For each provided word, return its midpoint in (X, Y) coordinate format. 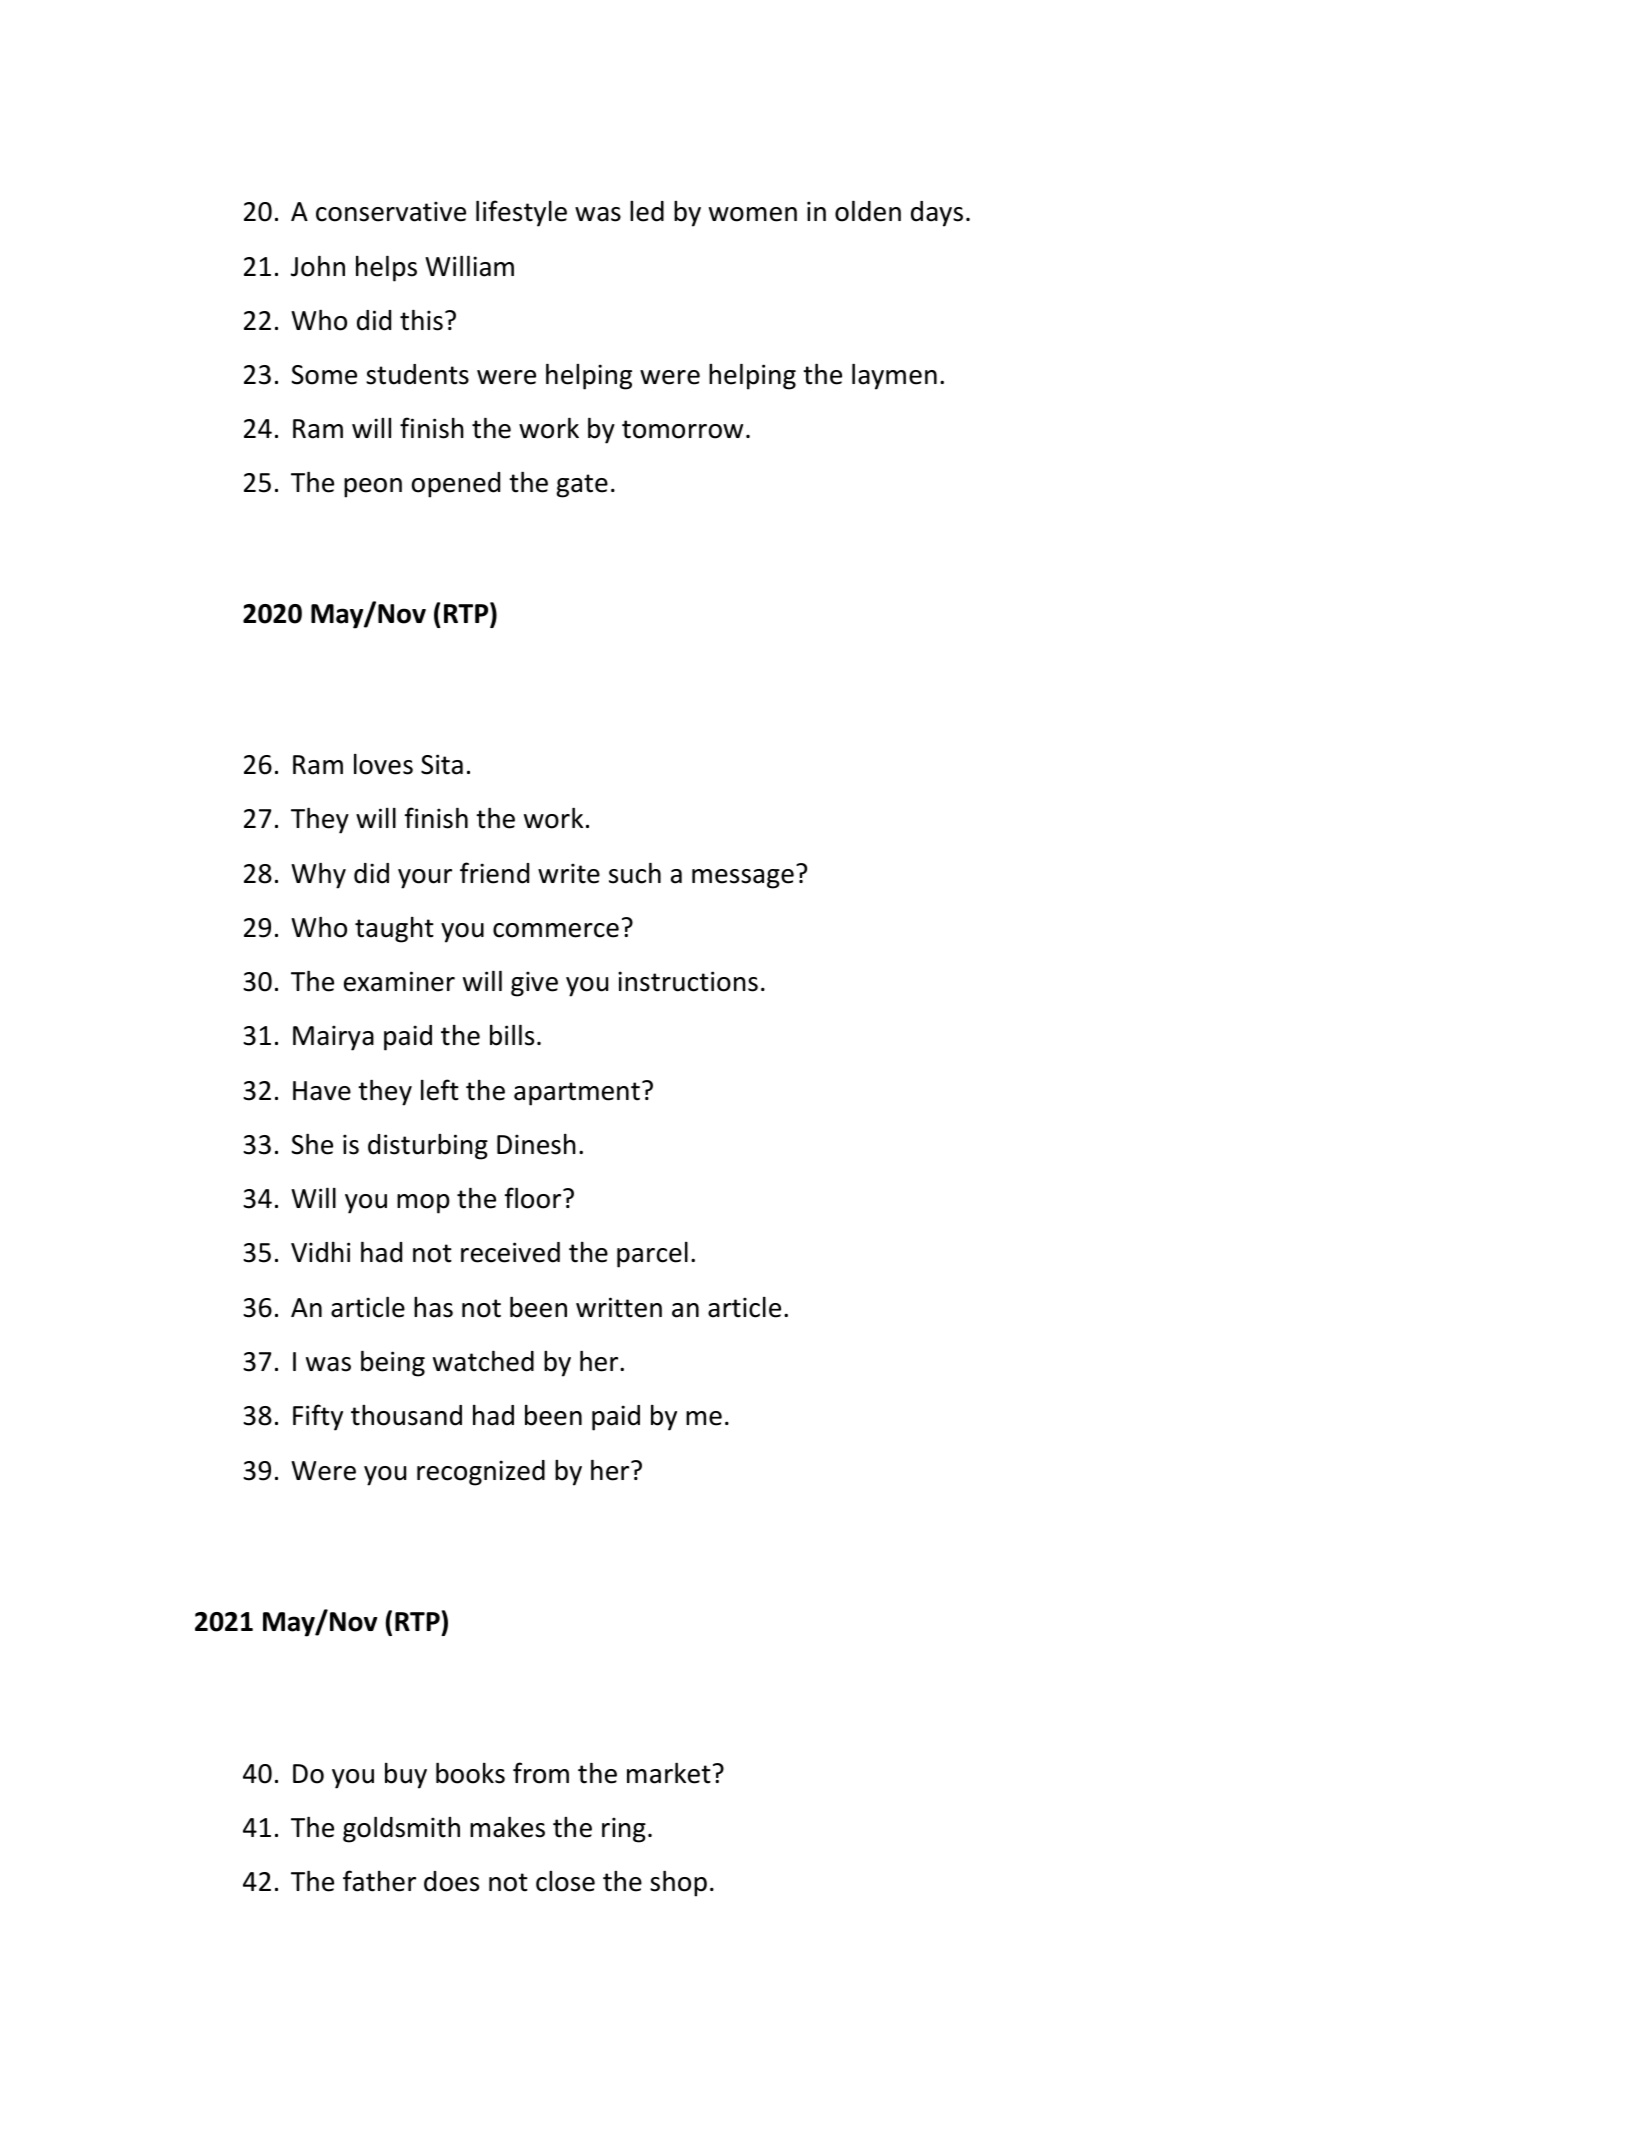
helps (386, 268)
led (647, 211)
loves (383, 764)
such (635, 873)
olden (868, 211)
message (743, 879)
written (619, 1307)
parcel (652, 1254)
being (393, 1363)
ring (624, 1830)
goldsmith (401, 1829)
